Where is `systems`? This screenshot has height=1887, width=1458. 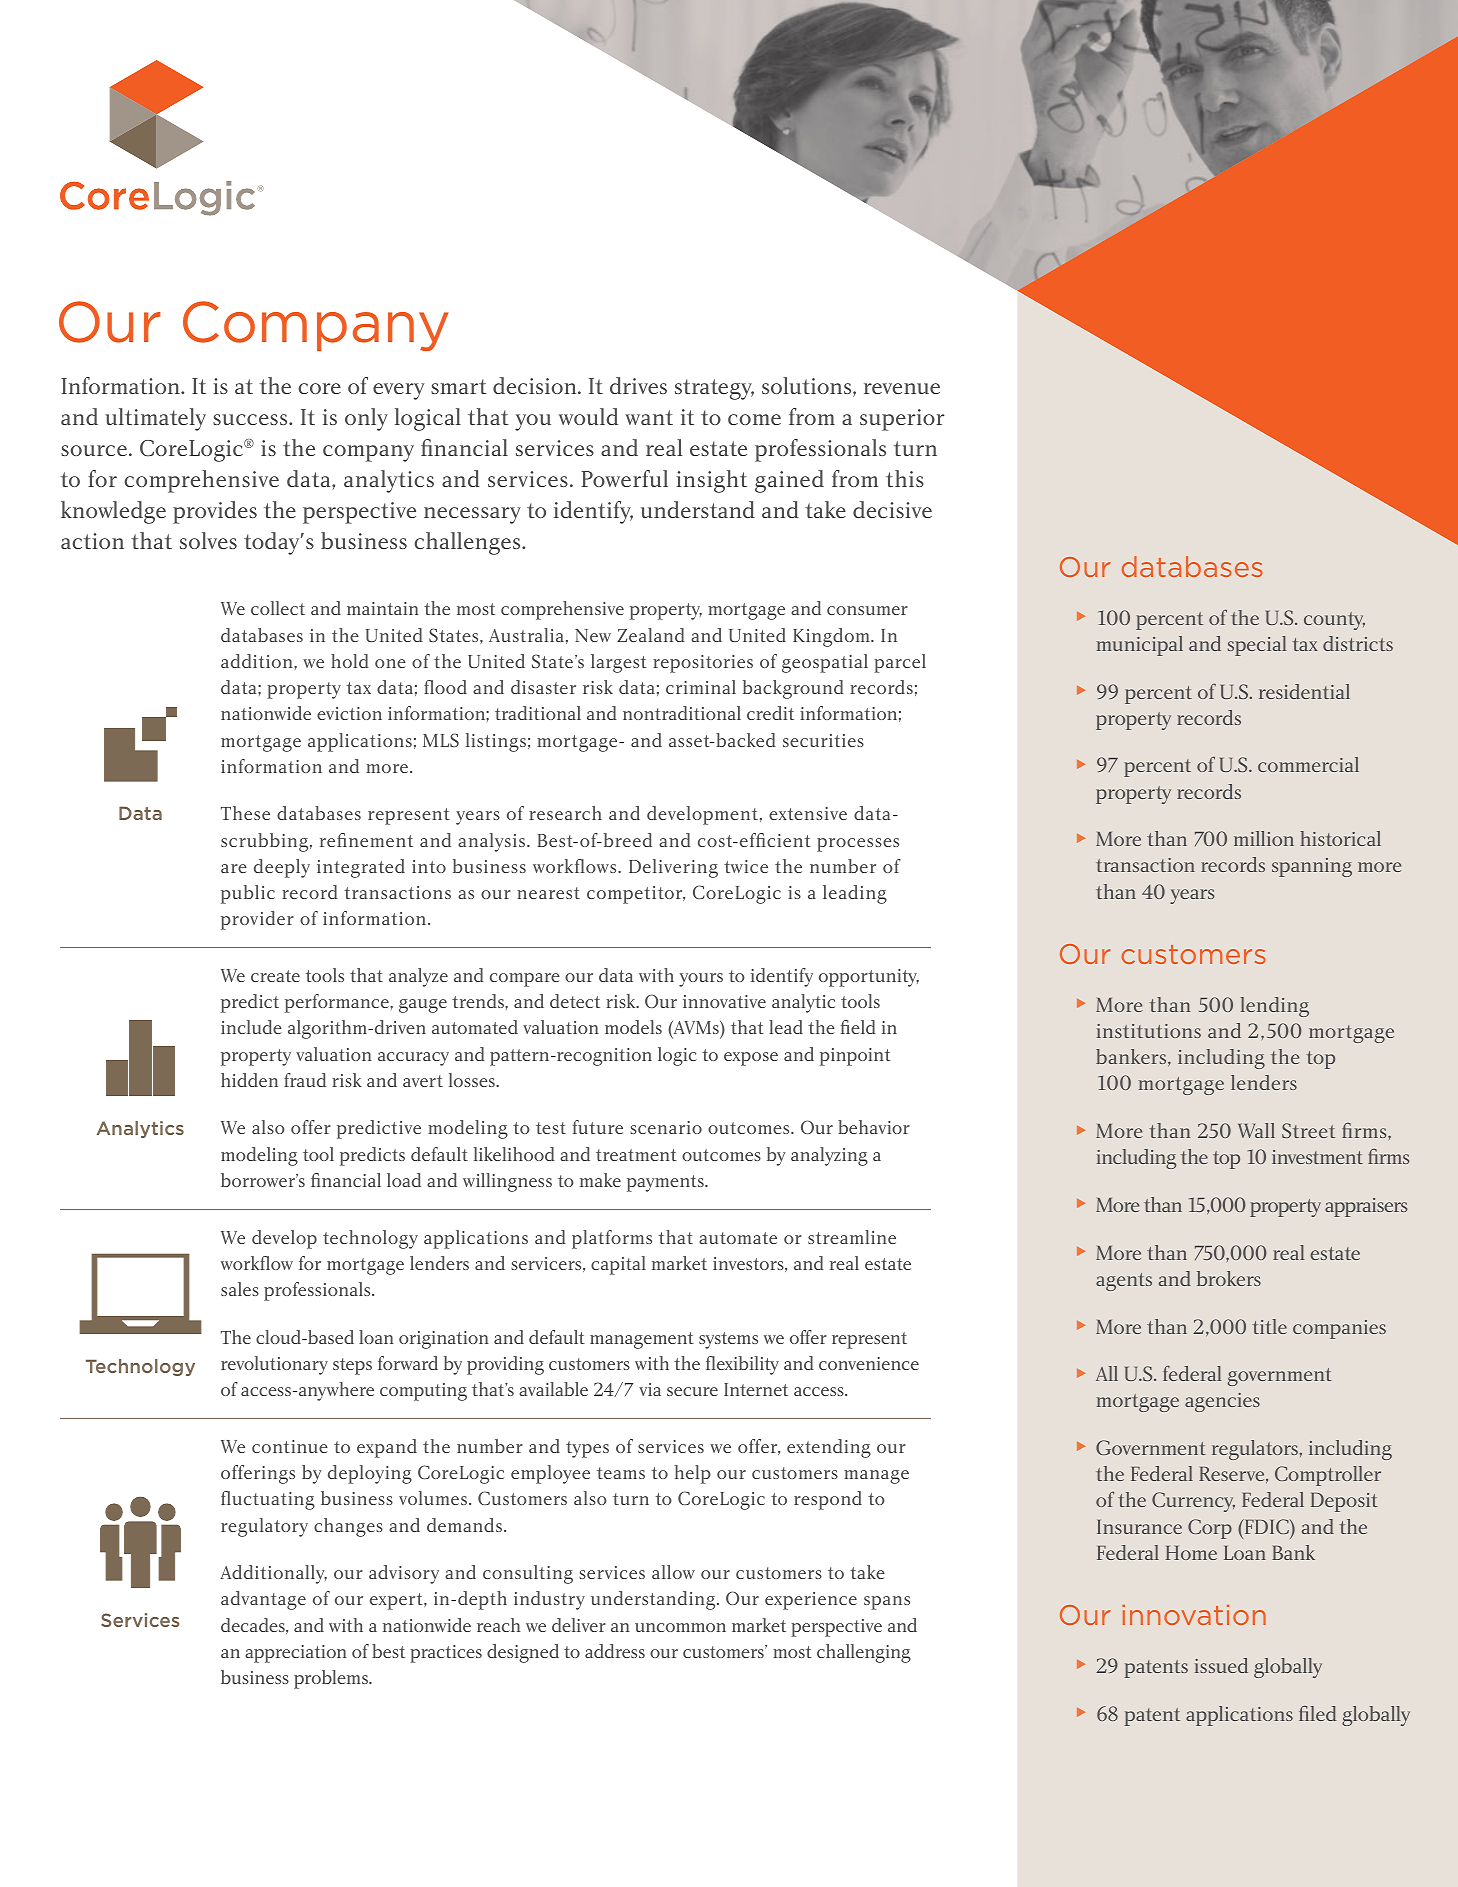
systems is located at coordinates (728, 1340).
